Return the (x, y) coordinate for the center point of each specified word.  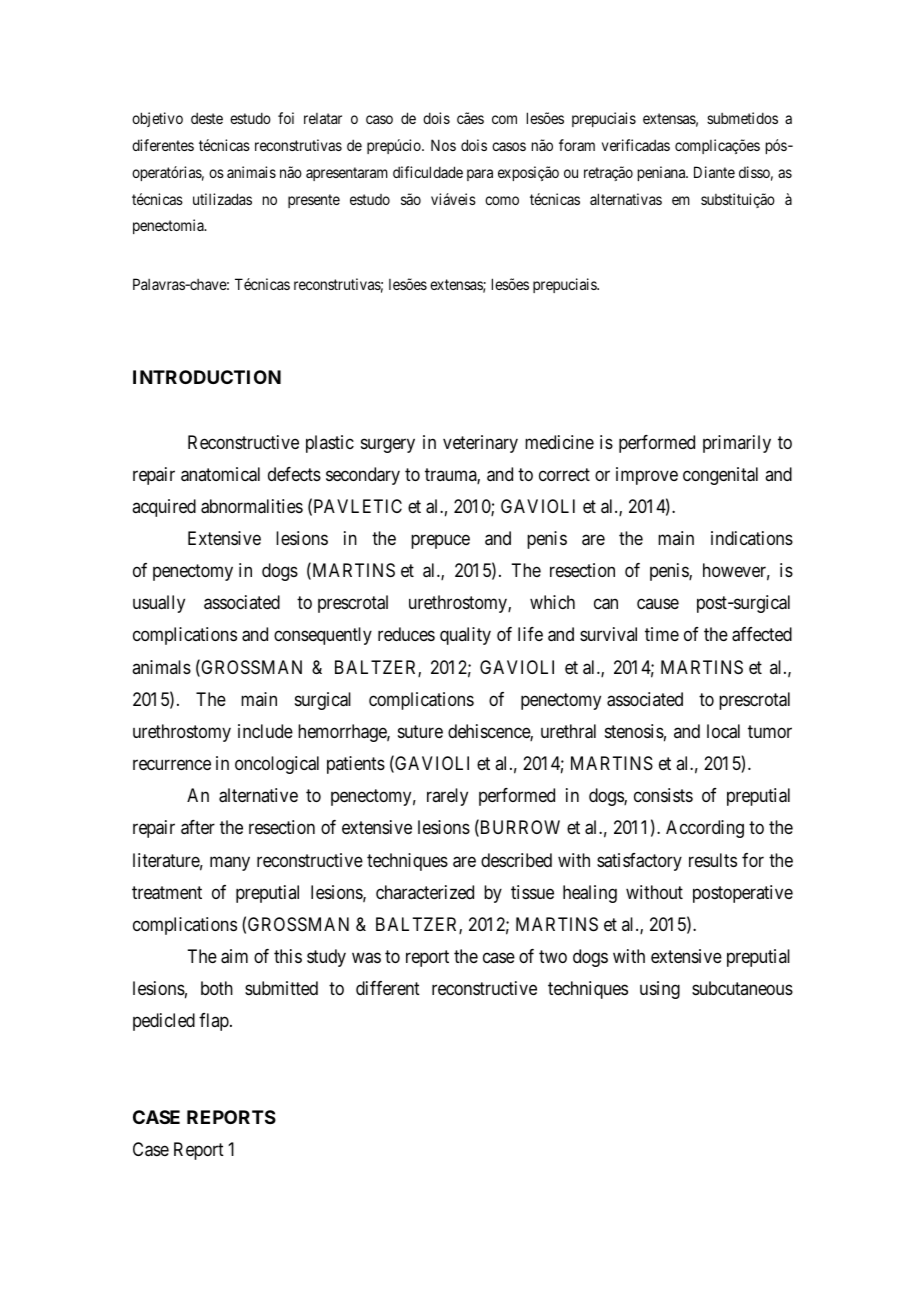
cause (658, 604)
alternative (258, 795)
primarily (737, 444)
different (388, 988)
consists (663, 795)
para (480, 175)
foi (286, 118)
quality (465, 636)
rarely (447, 797)
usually (159, 604)
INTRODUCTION (207, 377)
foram (577, 145)
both (217, 988)
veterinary (480, 444)
